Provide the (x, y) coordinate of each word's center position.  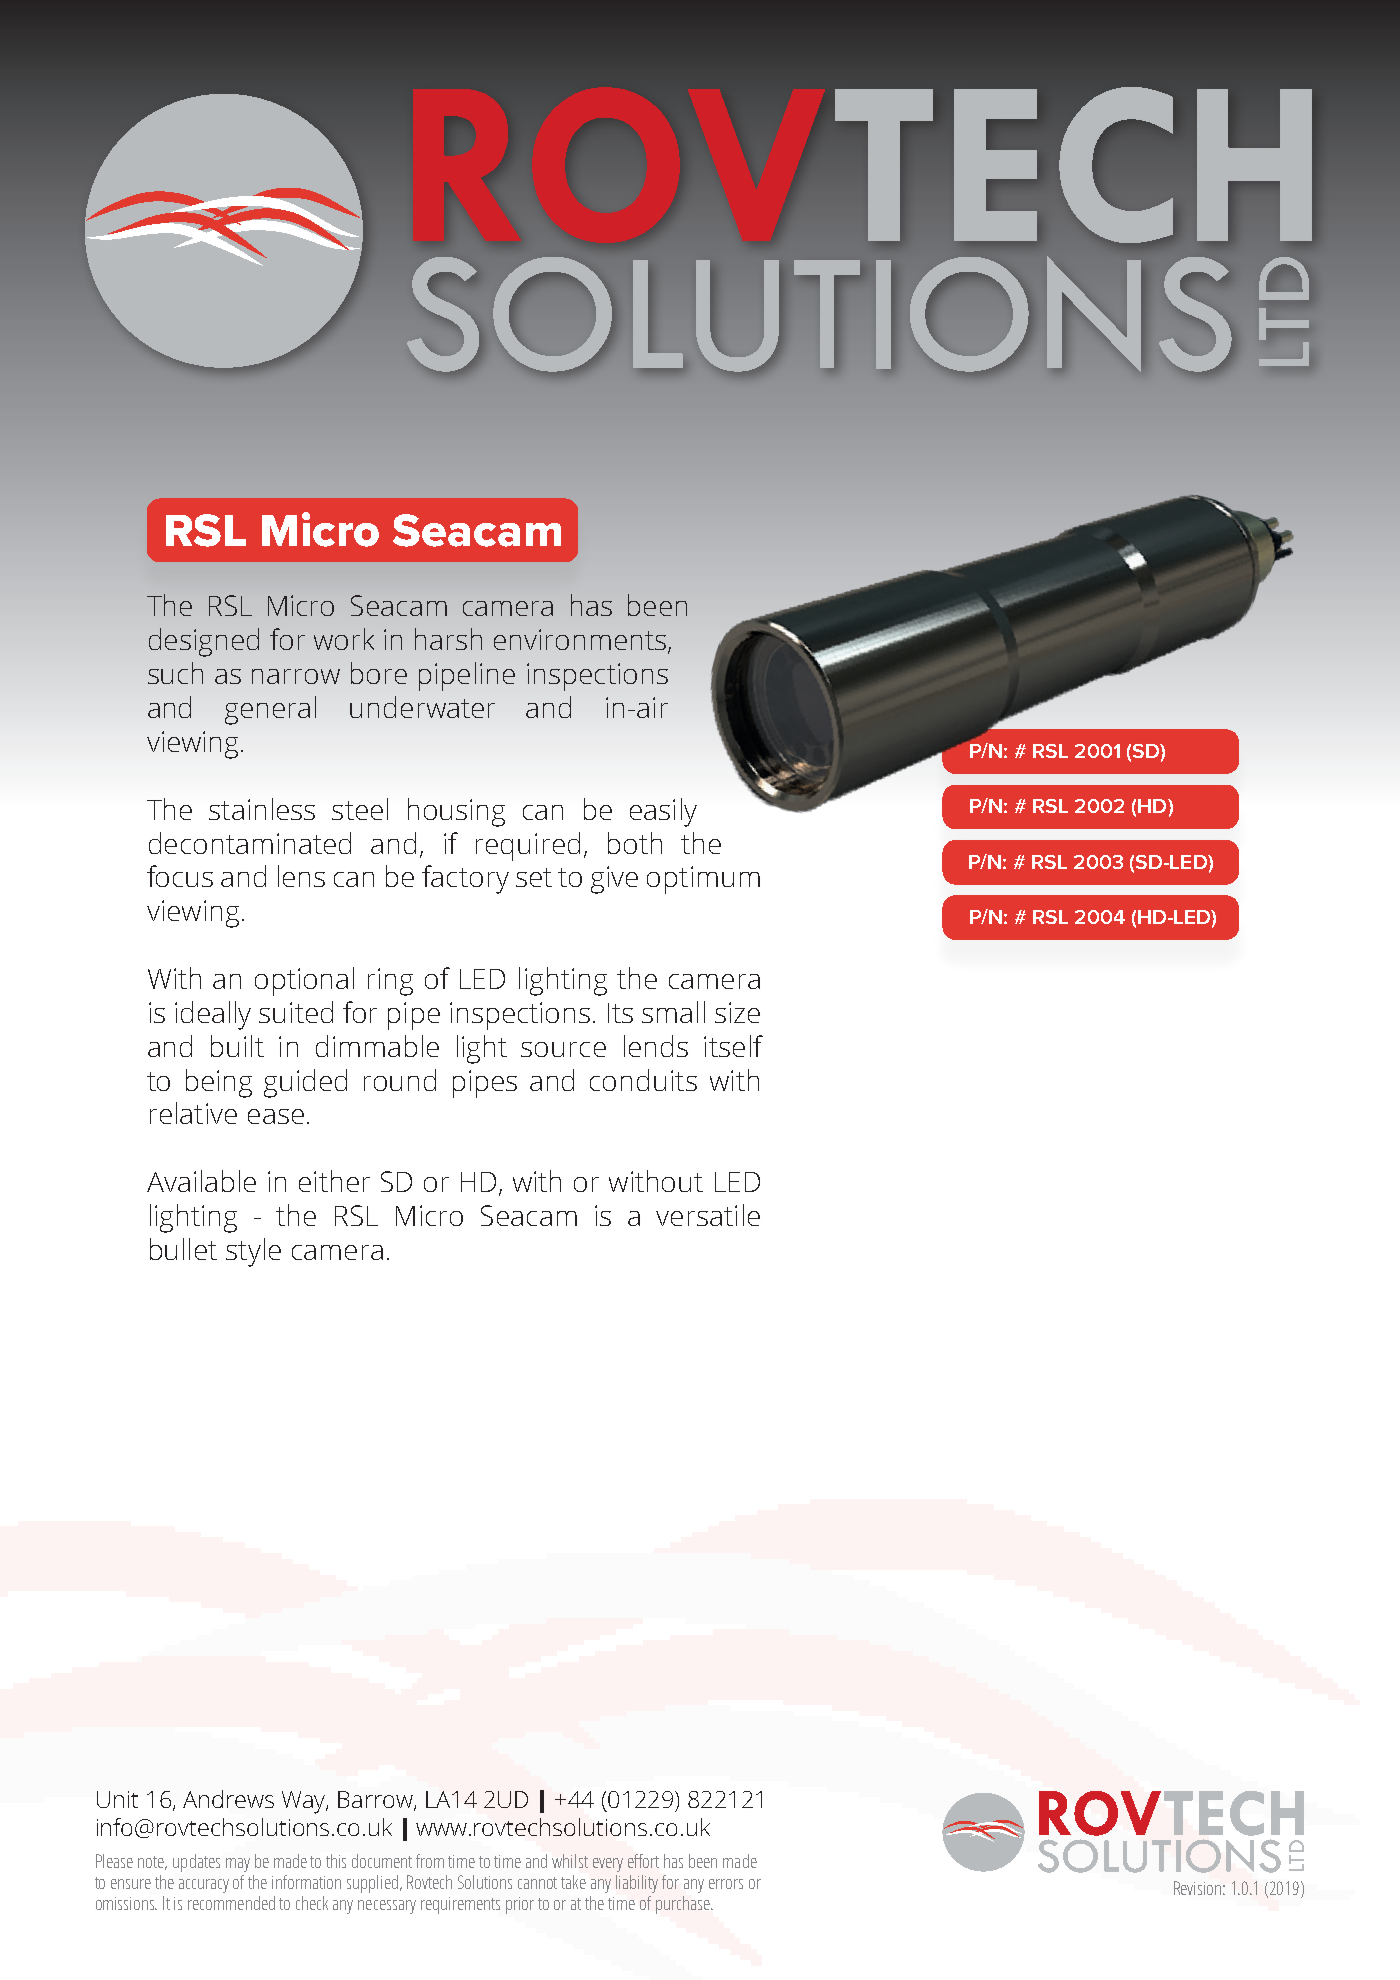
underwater (422, 707)
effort (643, 1861)
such (175, 673)
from (430, 1861)
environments (581, 641)
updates (196, 1863)
